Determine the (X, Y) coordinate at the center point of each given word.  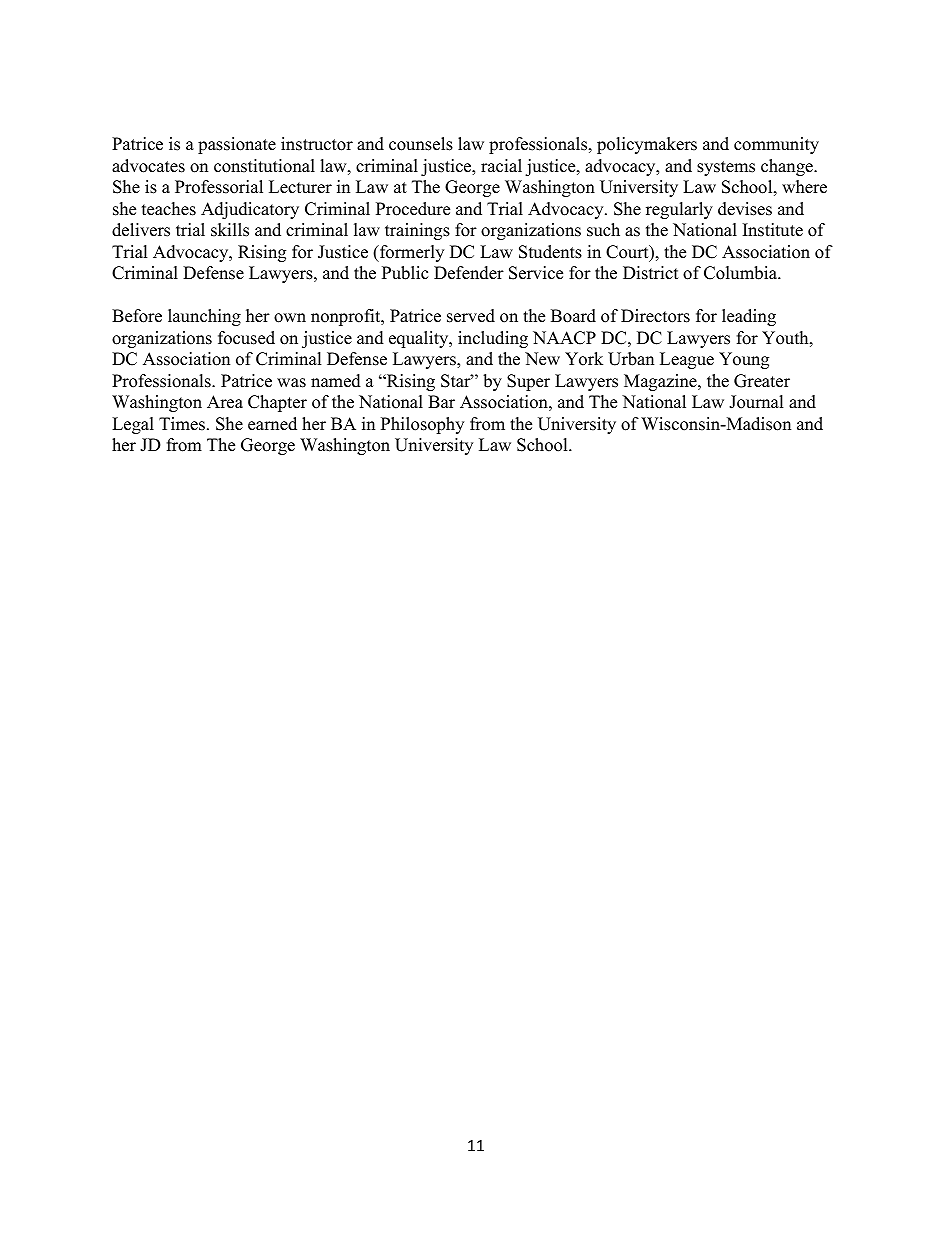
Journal (756, 402)
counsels (421, 144)
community (776, 145)
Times (183, 424)
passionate (237, 145)
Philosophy (422, 425)
